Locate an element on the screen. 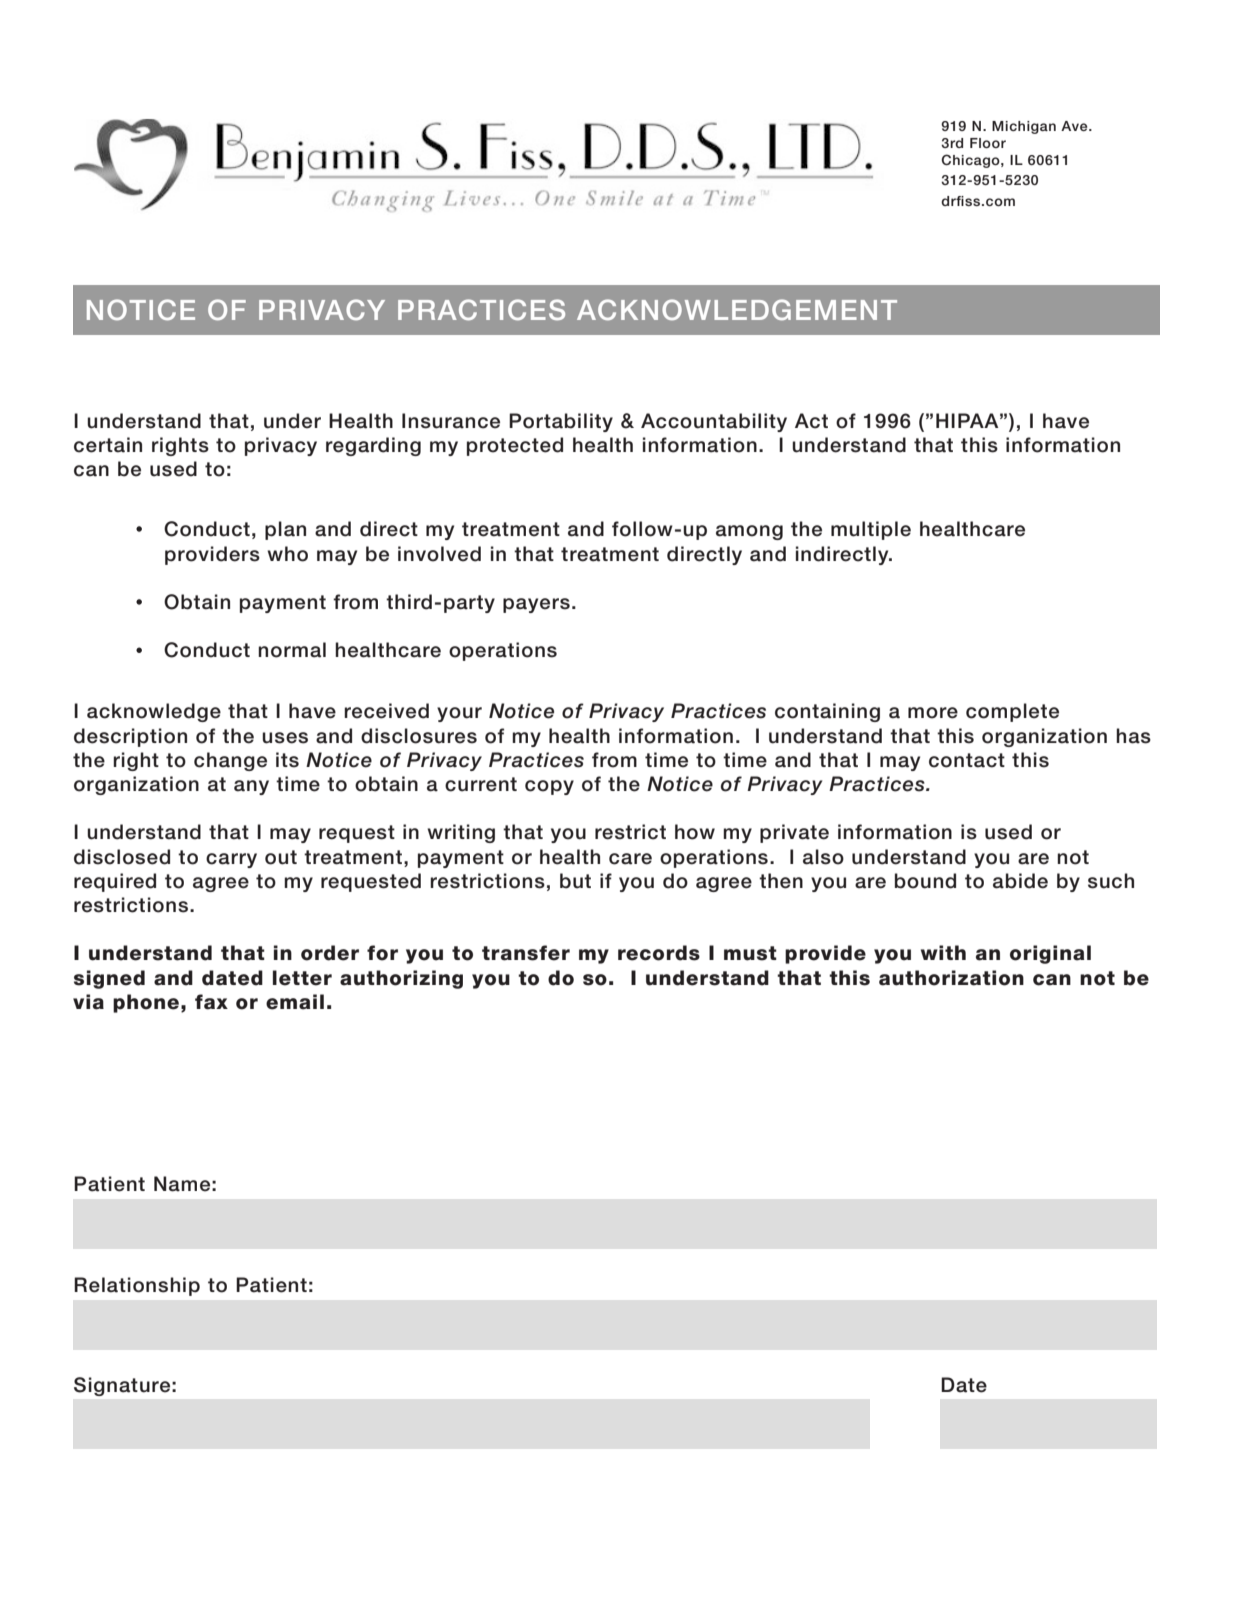 The height and width of the screenshot is (1597, 1234). complete is located at coordinates (1012, 712).
